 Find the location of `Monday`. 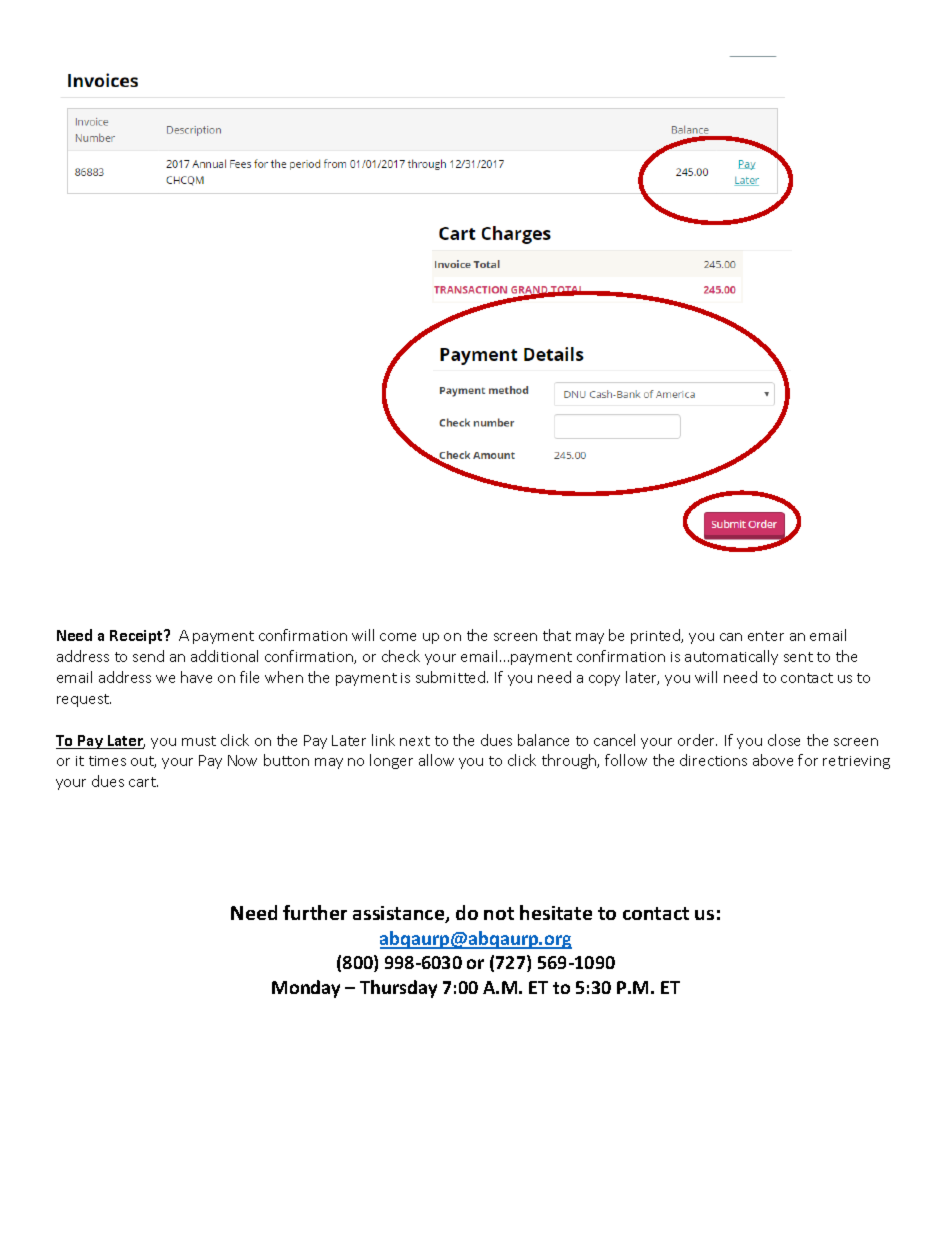

Monday is located at coordinates (306, 989).
